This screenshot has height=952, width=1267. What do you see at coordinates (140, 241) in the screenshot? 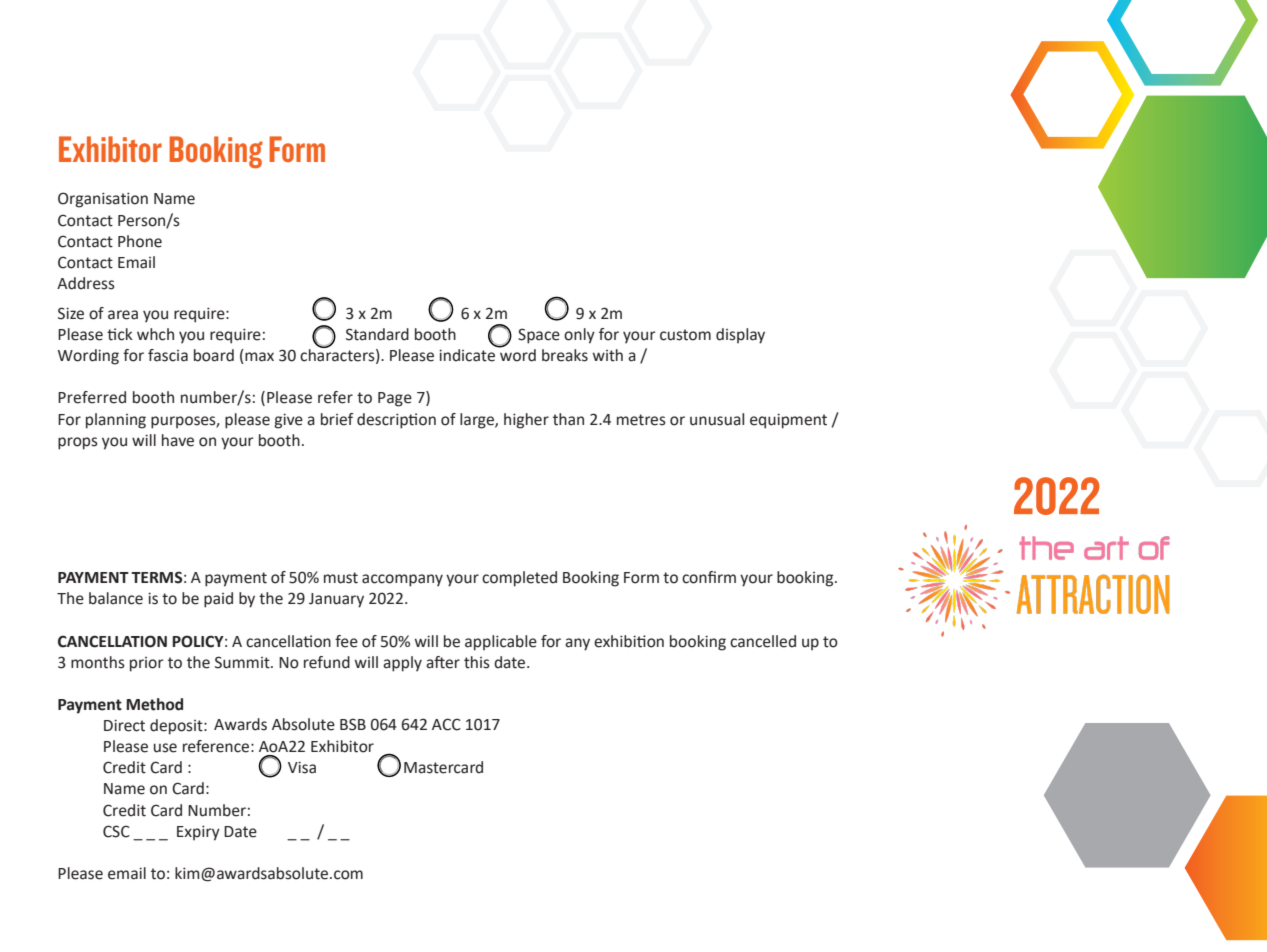
I see `Phone` at bounding box center [140, 241].
